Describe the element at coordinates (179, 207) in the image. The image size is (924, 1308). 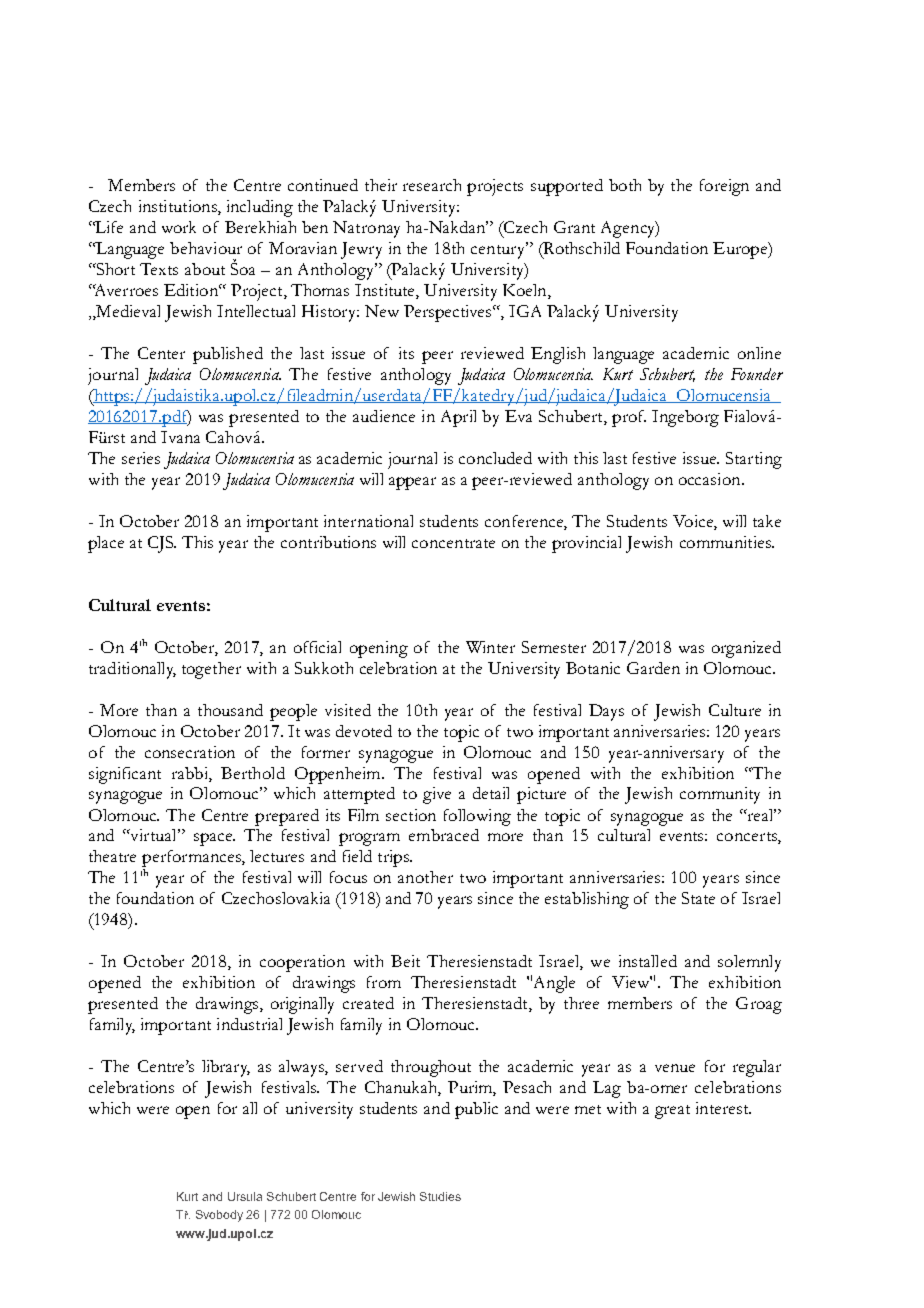
I see `institutions` at that location.
